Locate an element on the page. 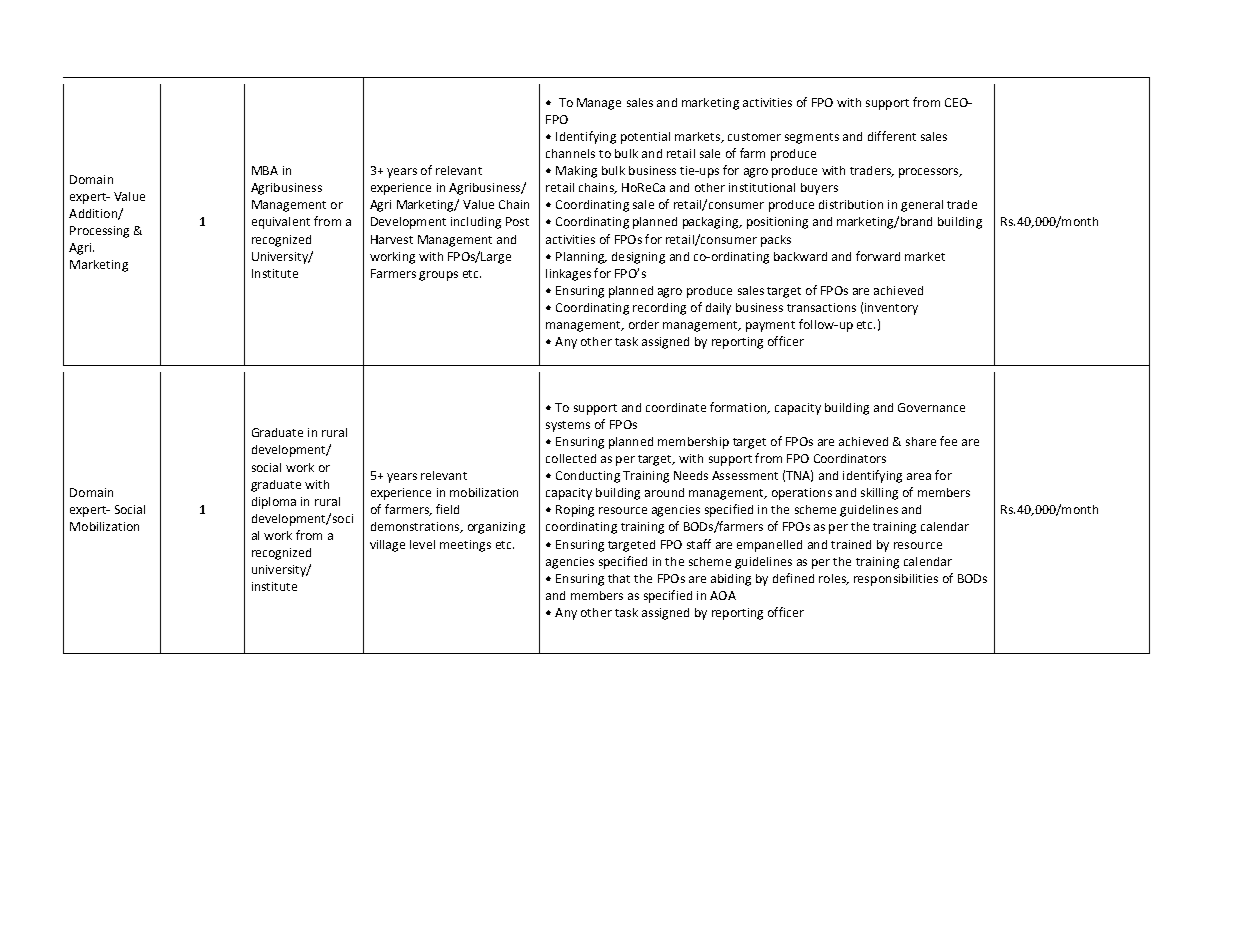 The image size is (1233, 952). Roping is located at coordinates (575, 511).
